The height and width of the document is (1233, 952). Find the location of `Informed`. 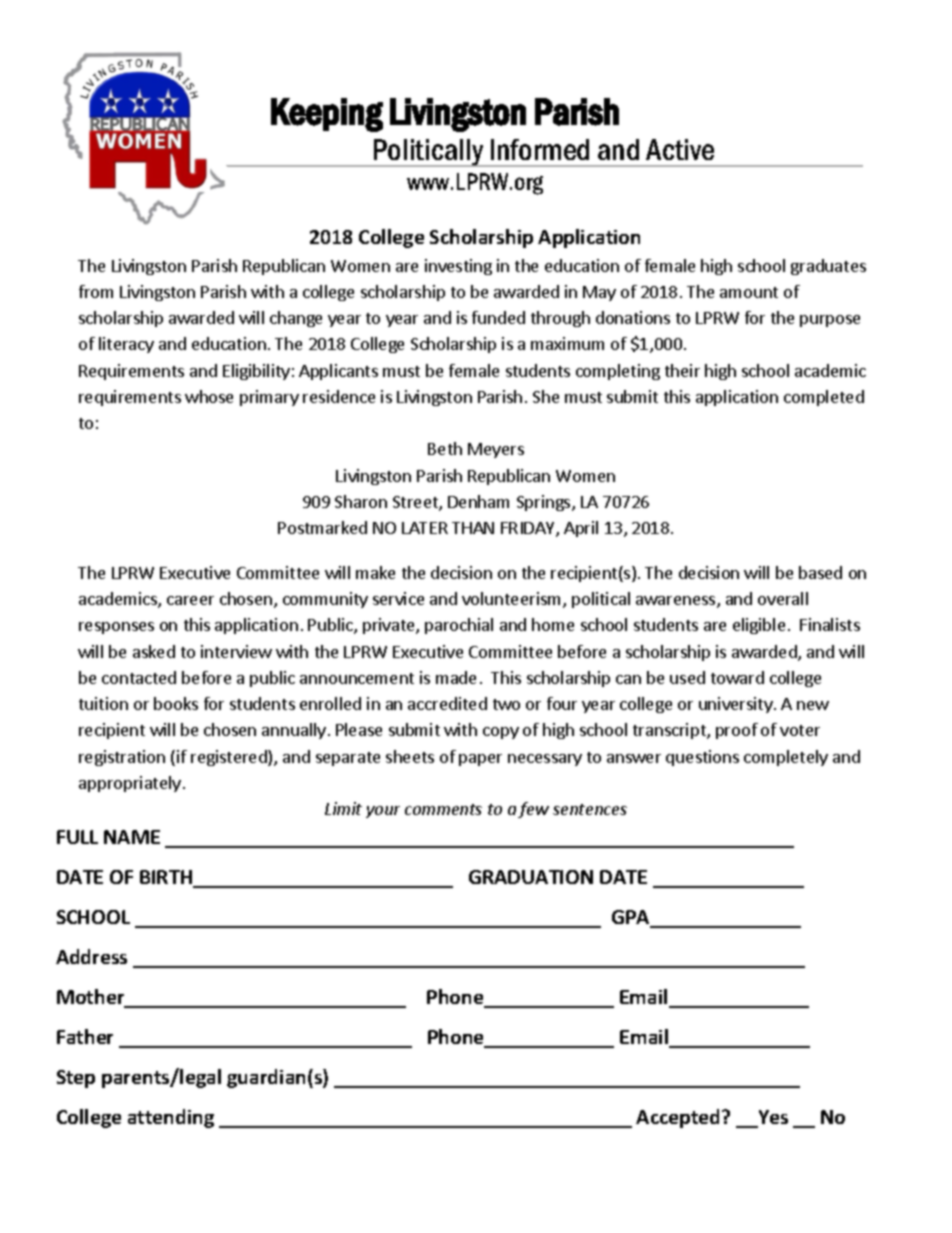

Informed is located at coordinates (540, 149).
